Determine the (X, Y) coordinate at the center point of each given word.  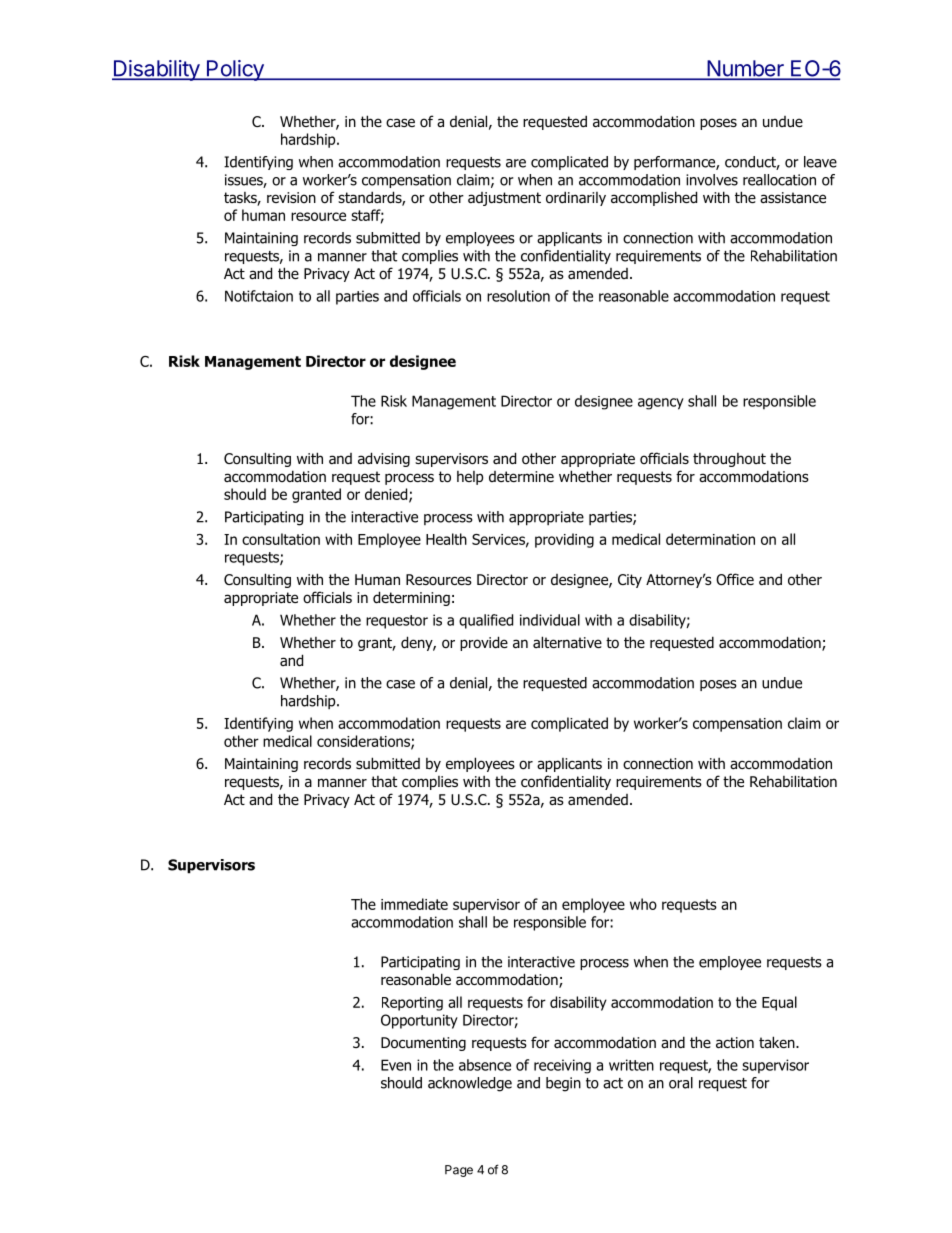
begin (563, 1084)
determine (521, 476)
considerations (364, 742)
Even (396, 1065)
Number (745, 69)
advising (384, 459)
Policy (235, 70)
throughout (729, 460)
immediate (414, 904)
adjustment (504, 199)
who (643, 904)
